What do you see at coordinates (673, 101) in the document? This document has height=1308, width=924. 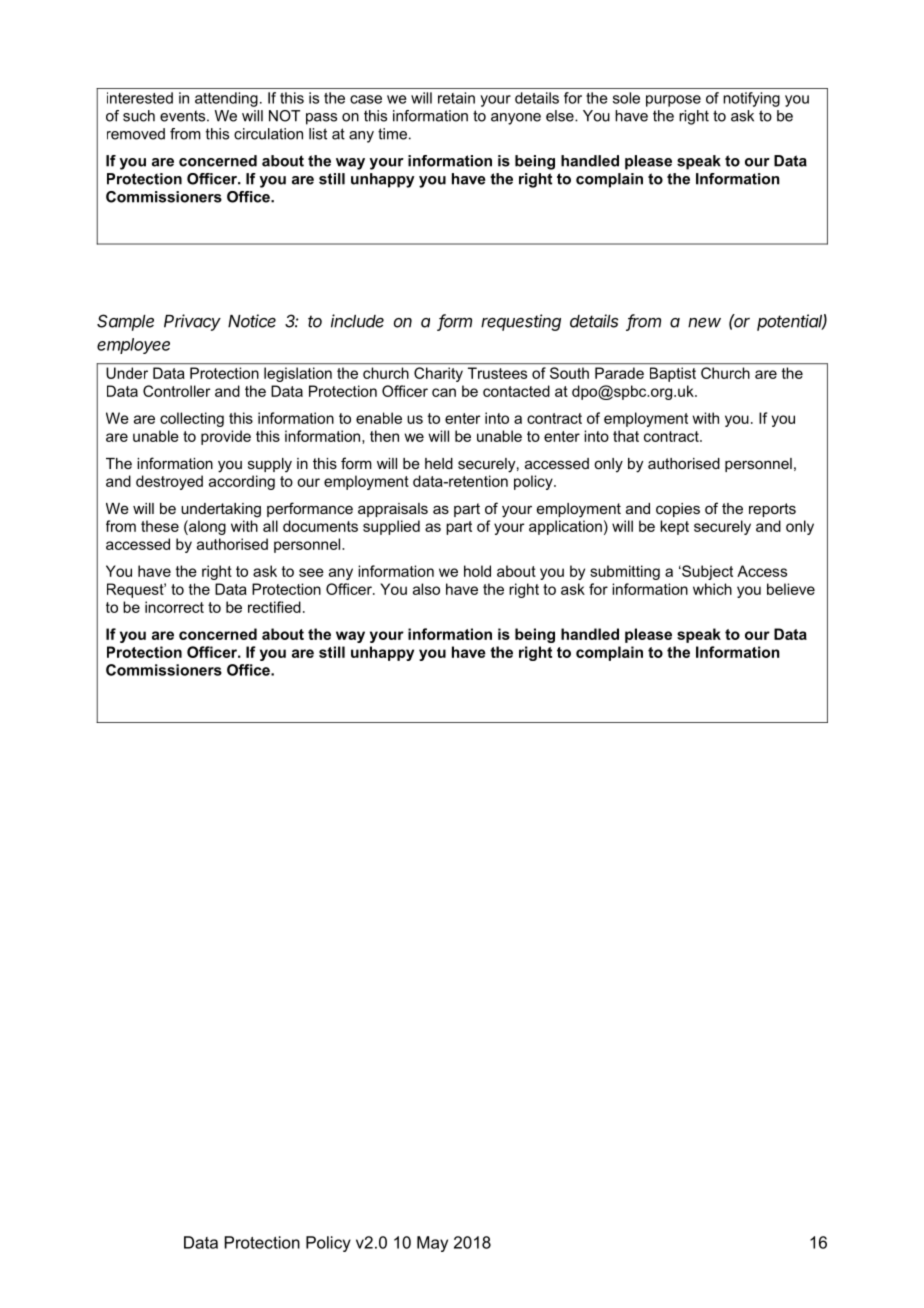 I see `purpose` at bounding box center [673, 101].
